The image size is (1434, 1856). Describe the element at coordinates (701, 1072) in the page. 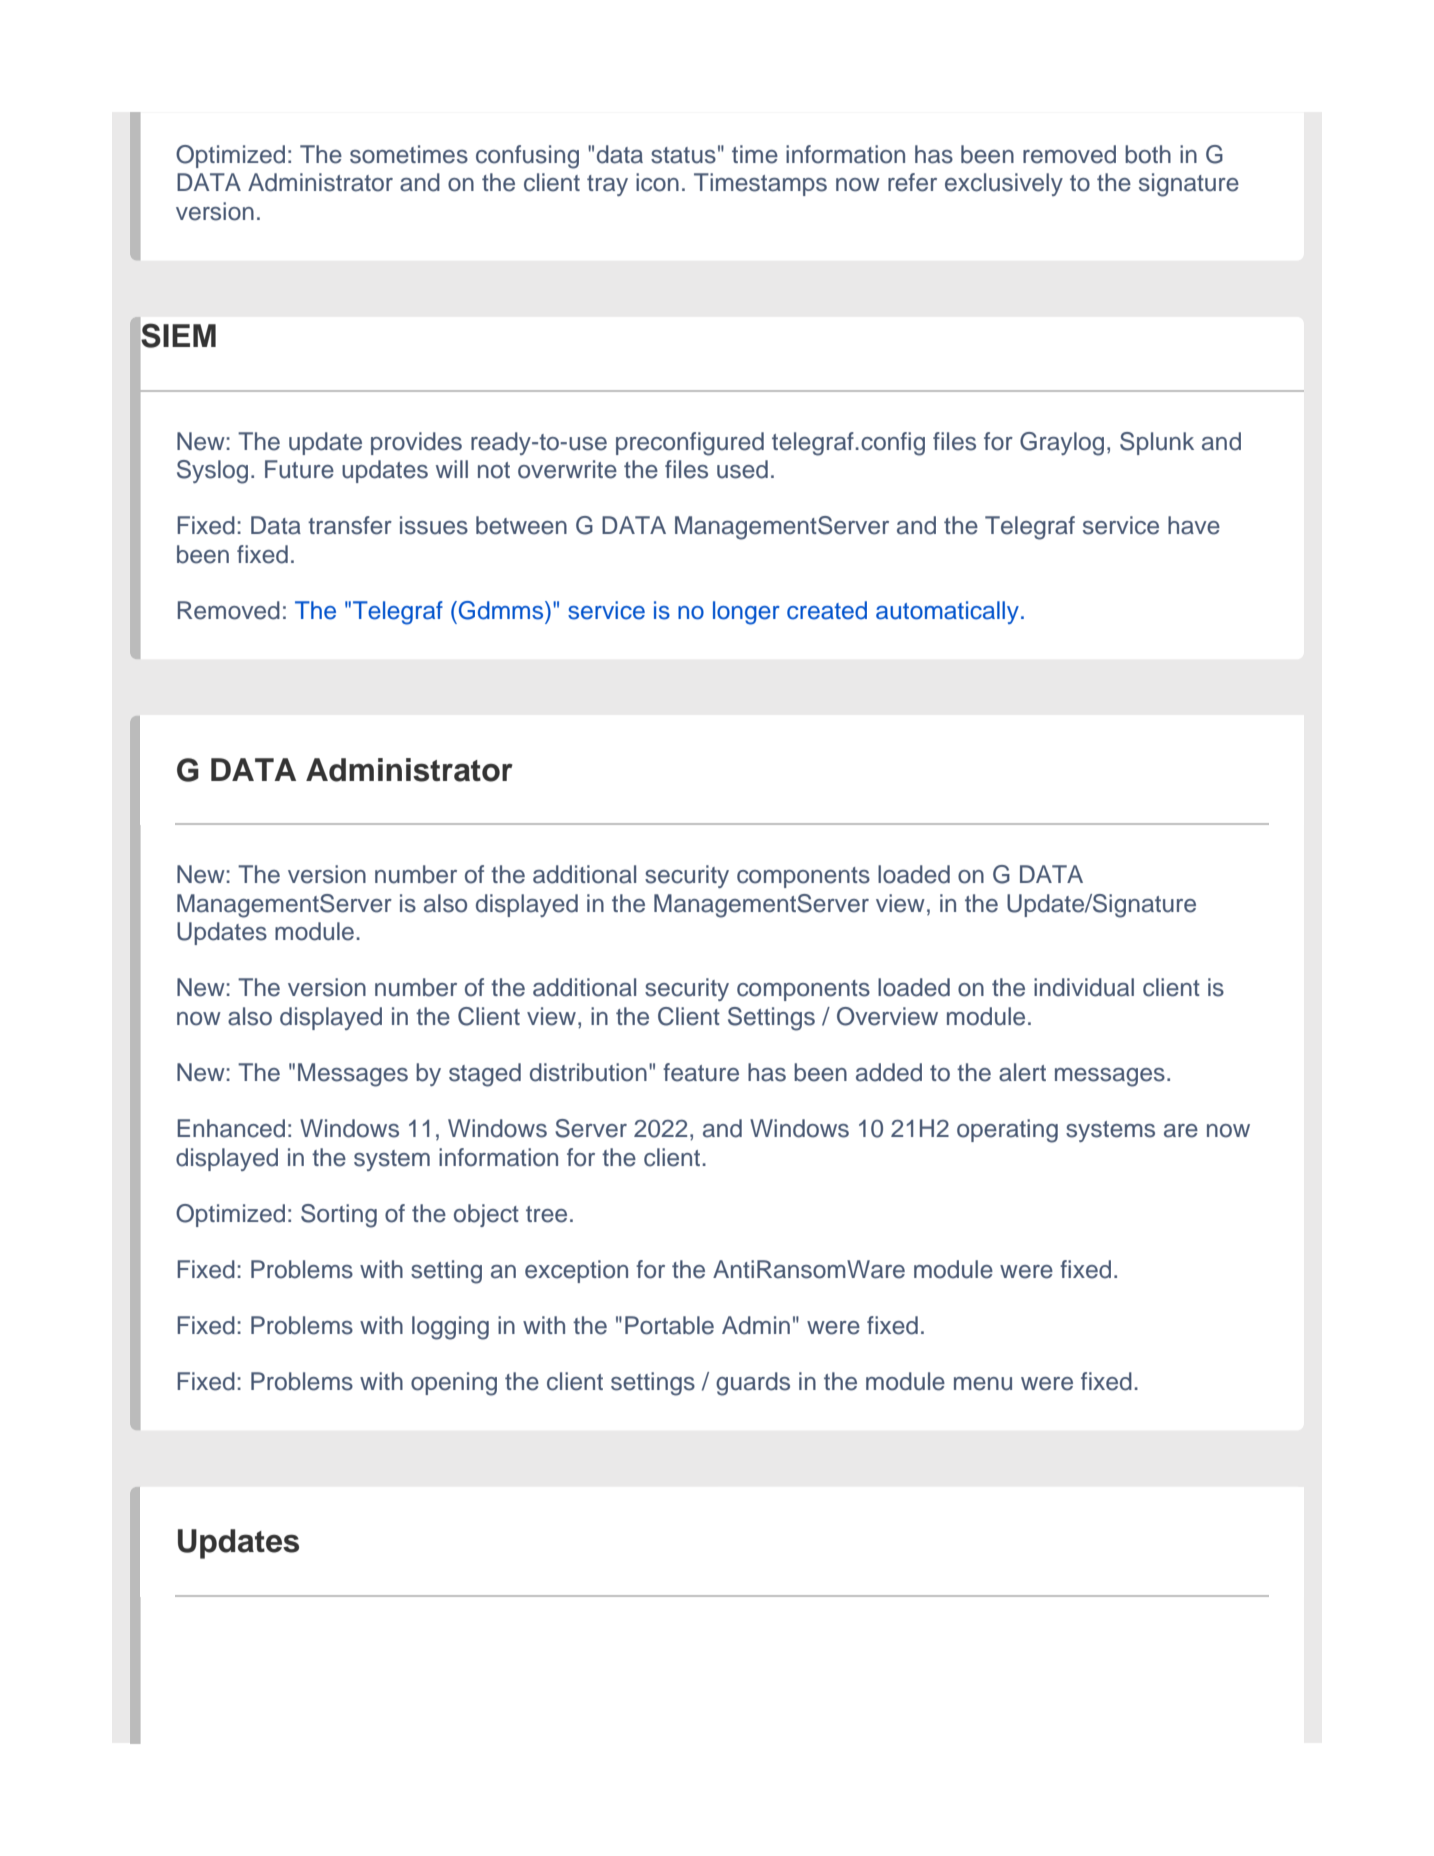

I see `feature` at that location.
